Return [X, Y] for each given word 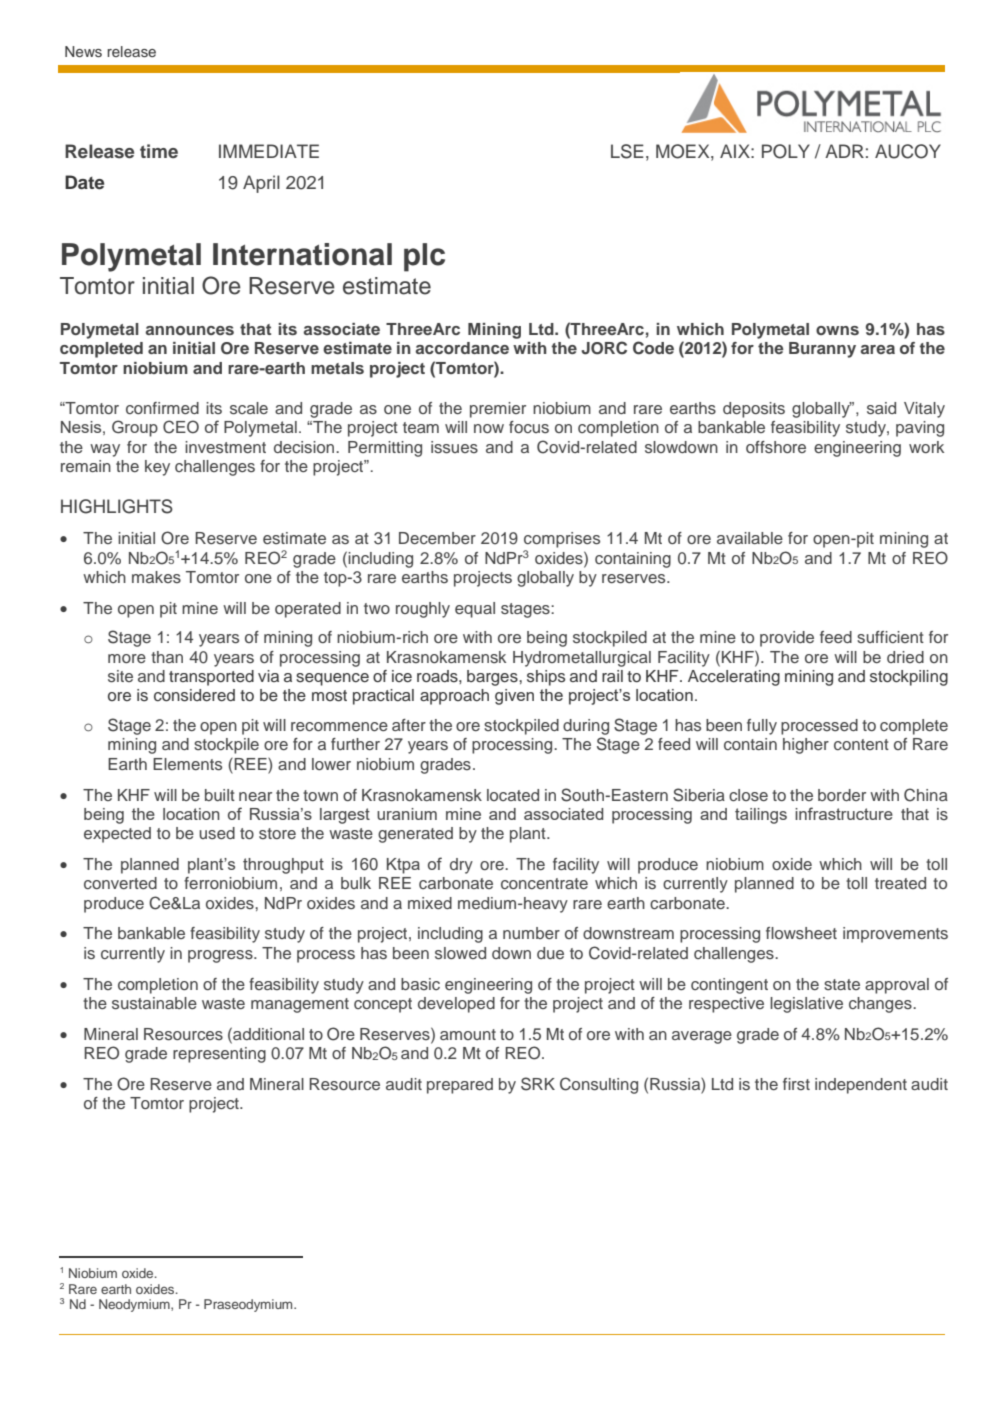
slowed [460, 953]
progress [221, 956]
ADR [844, 151]
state [842, 984]
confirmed [162, 408]
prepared [460, 1086]
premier [498, 410]
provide [787, 639]
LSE [627, 151]
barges [493, 678]
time [159, 151]
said [881, 408]
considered [194, 695]
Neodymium [135, 1305]
